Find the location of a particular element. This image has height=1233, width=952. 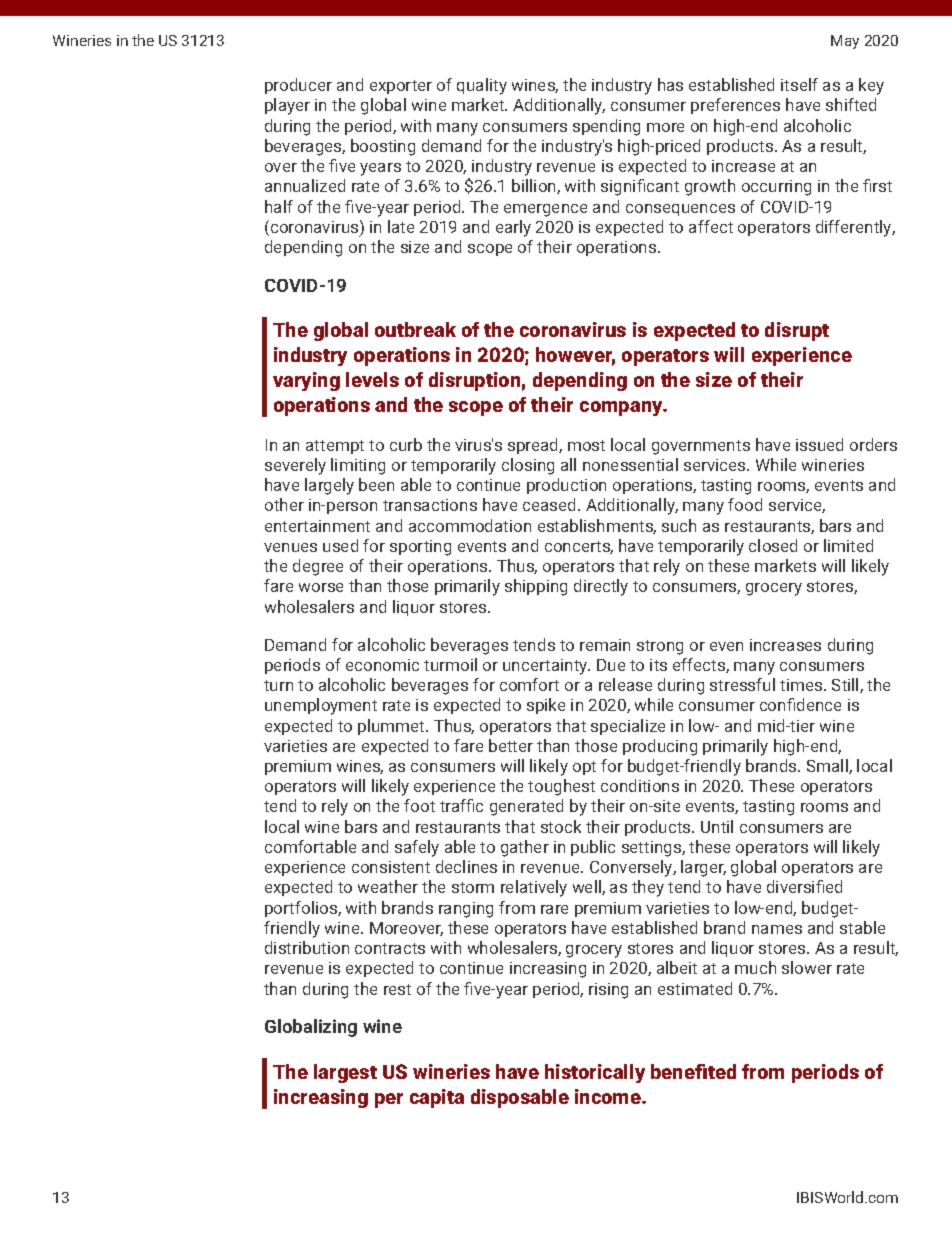

diversified is located at coordinates (804, 886).
